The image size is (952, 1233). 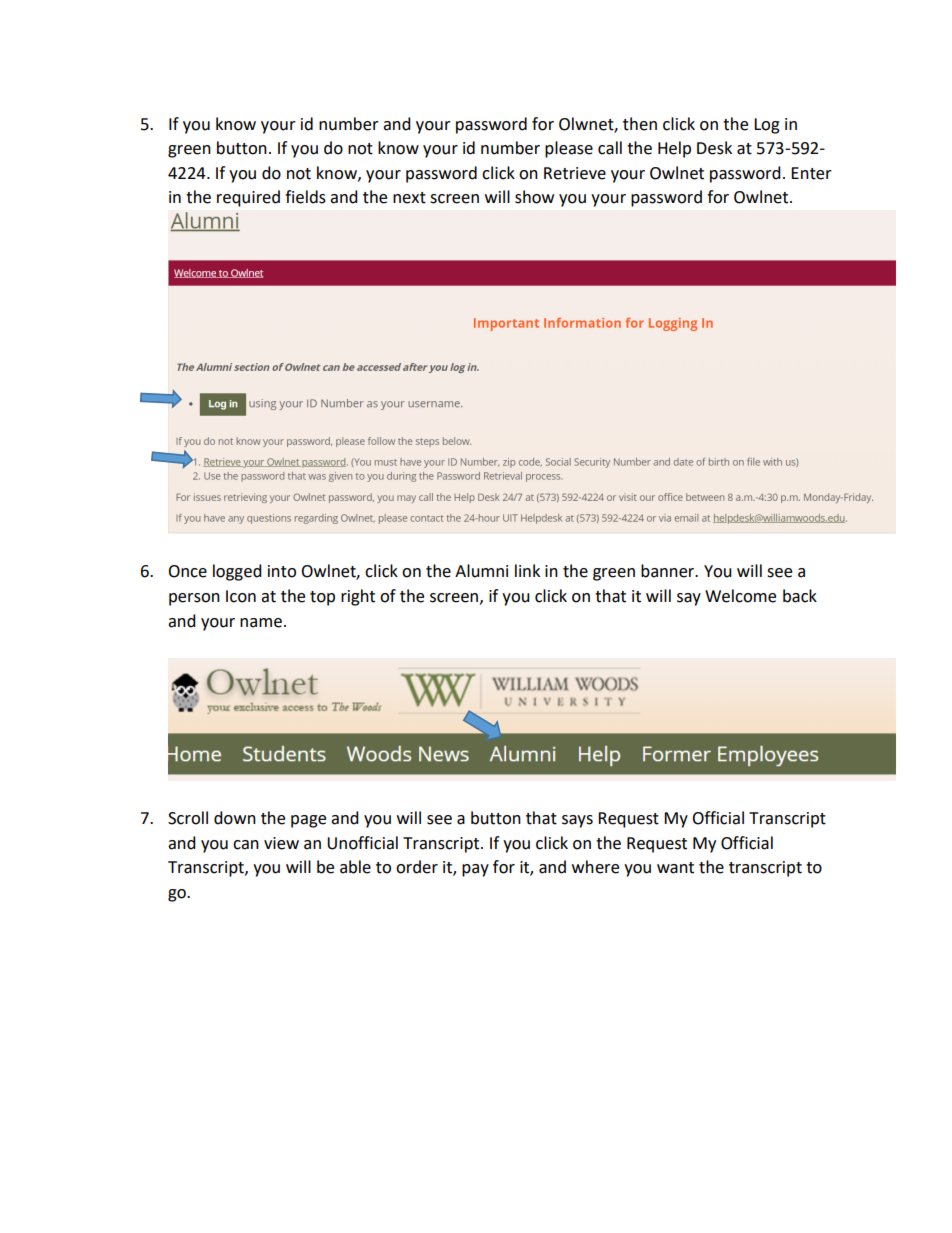 I want to click on Alumni, so click(x=481, y=571).
